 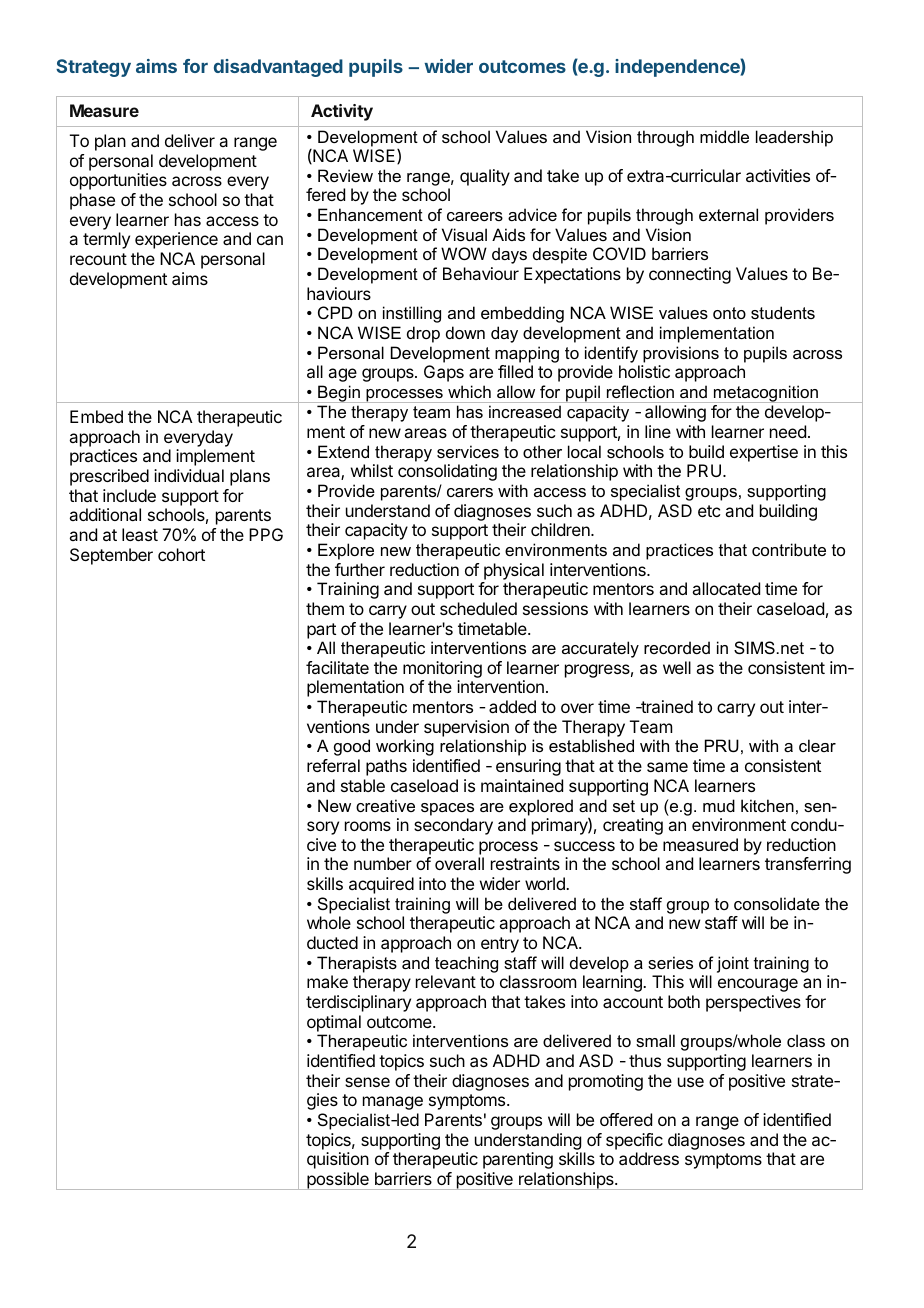 What do you see at coordinates (485, 177) in the document?
I see `quality` at bounding box center [485, 177].
